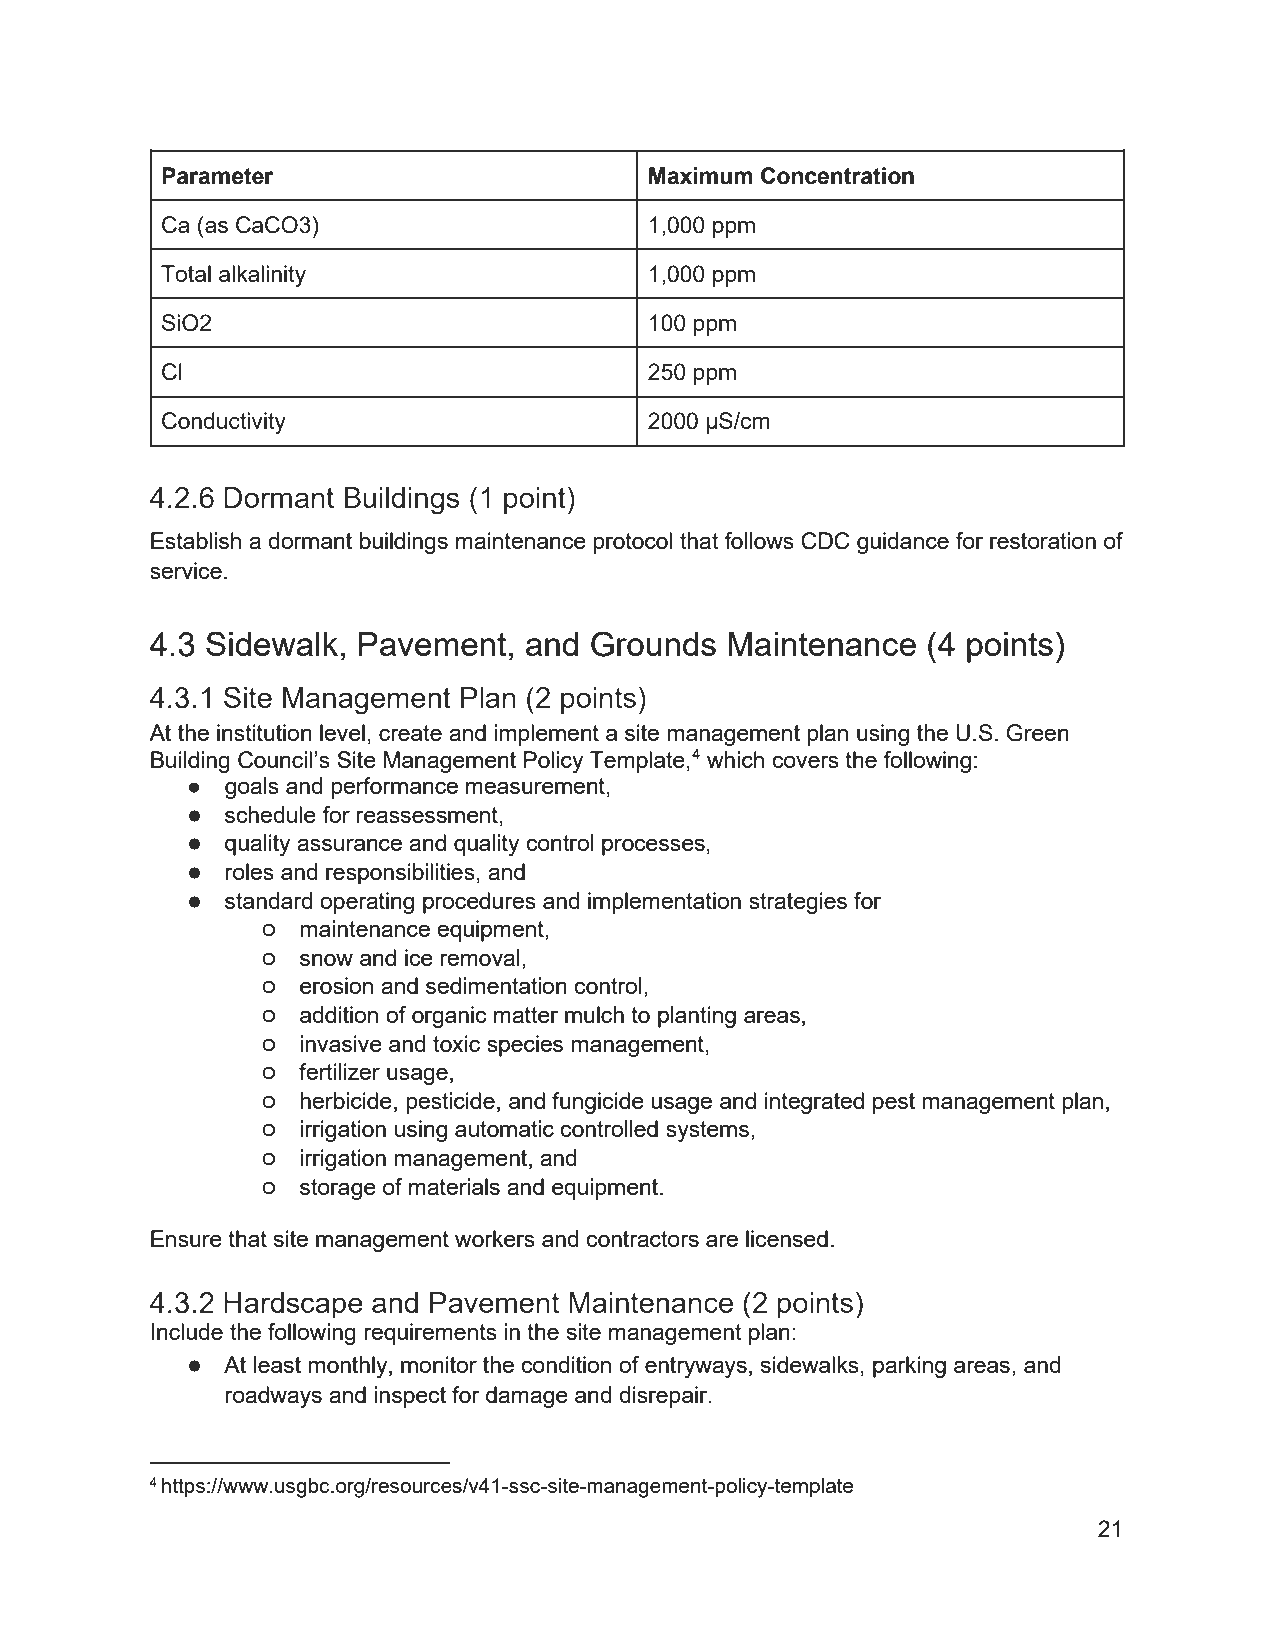 This page has height=1647, width=1273. I want to click on mulch, so click(594, 1014).
